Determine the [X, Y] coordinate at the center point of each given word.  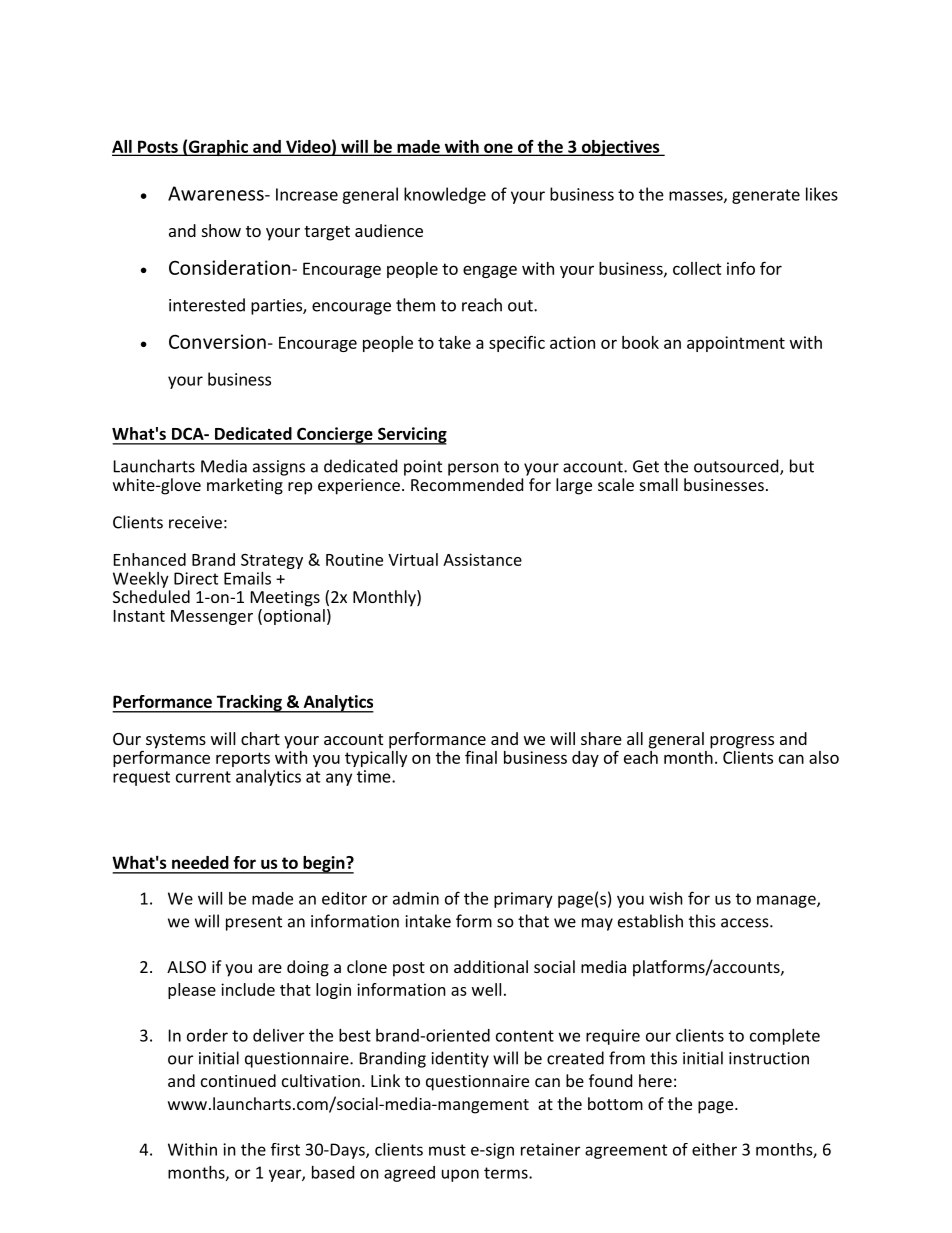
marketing [245, 486]
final [481, 757]
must [447, 1150]
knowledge [445, 195]
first [285, 1149]
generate [766, 196]
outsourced [737, 467]
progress [742, 742]
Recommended [467, 484]
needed [200, 862]
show [221, 230]
